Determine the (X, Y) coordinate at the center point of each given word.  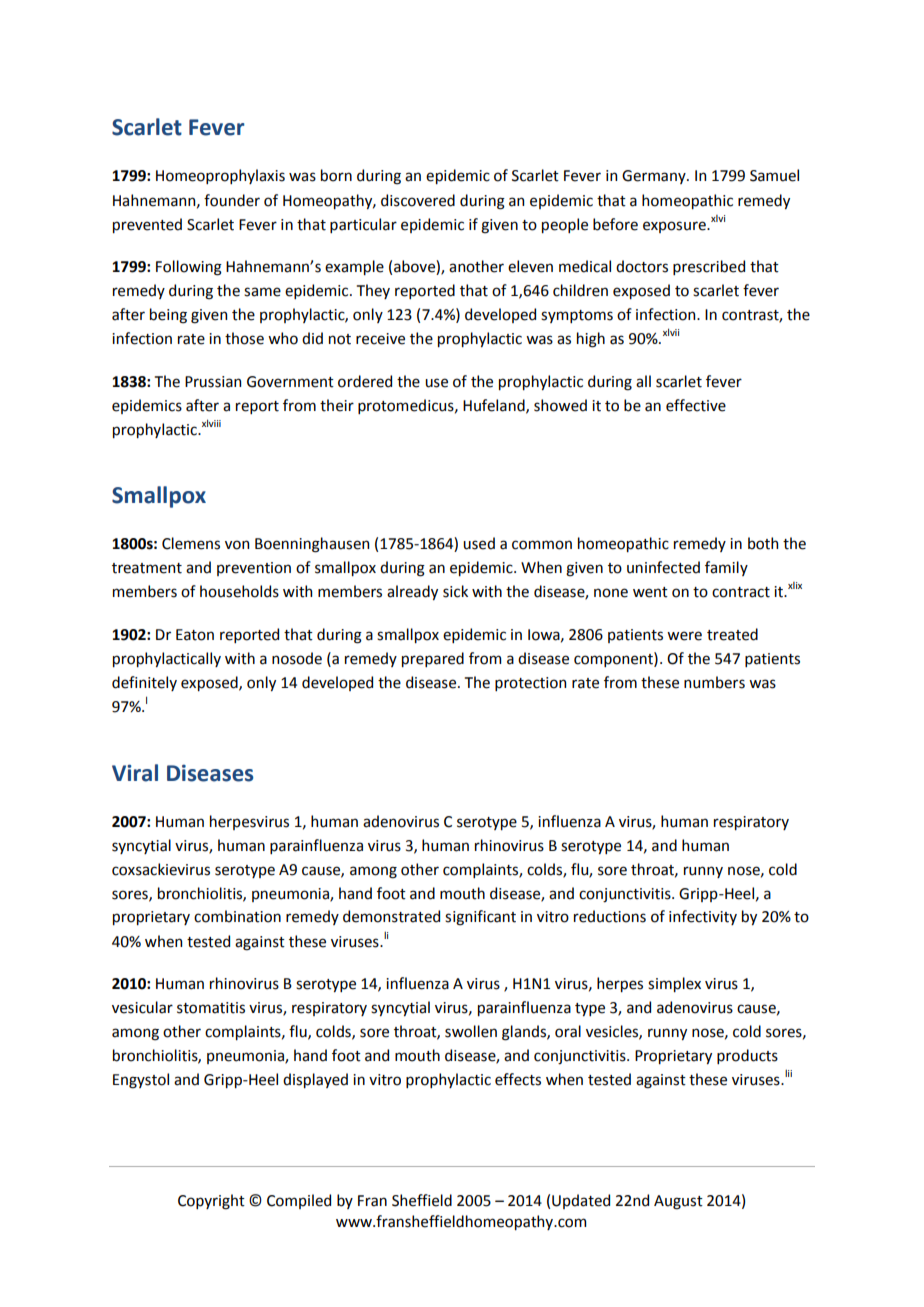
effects (518, 1079)
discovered (418, 200)
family (726, 568)
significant (480, 918)
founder (232, 200)
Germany (655, 177)
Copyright (211, 1202)
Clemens (191, 543)
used (479, 543)
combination (237, 916)
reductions (610, 916)
